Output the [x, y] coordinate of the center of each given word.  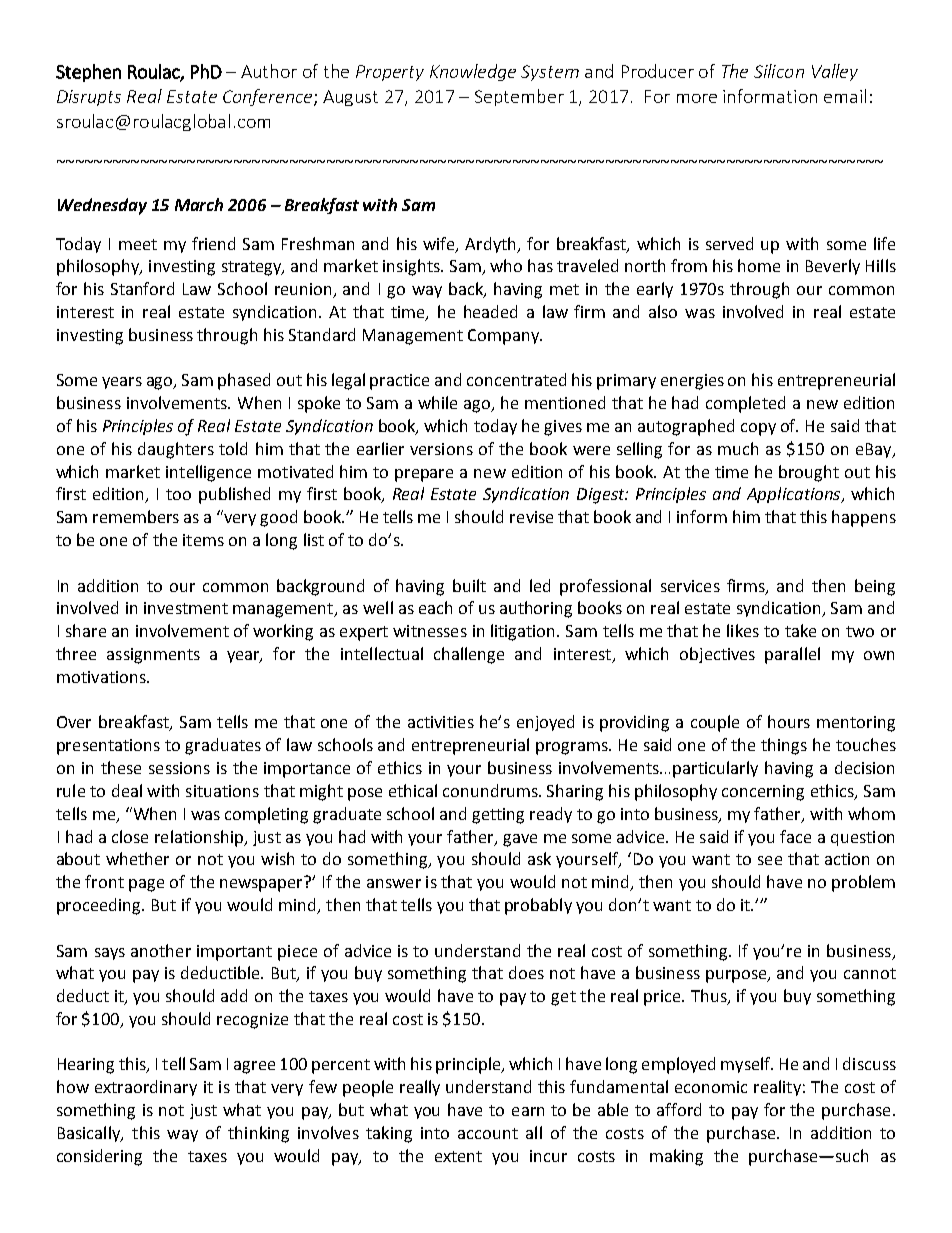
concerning [763, 793]
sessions [179, 768]
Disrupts [89, 98]
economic [711, 1087]
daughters [176, 450]
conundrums [491, 790]
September [519, 97]
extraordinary [146, 1088]
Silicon [779, 71]
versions [441, 449]
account [488, 1133]
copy [758, 429]
